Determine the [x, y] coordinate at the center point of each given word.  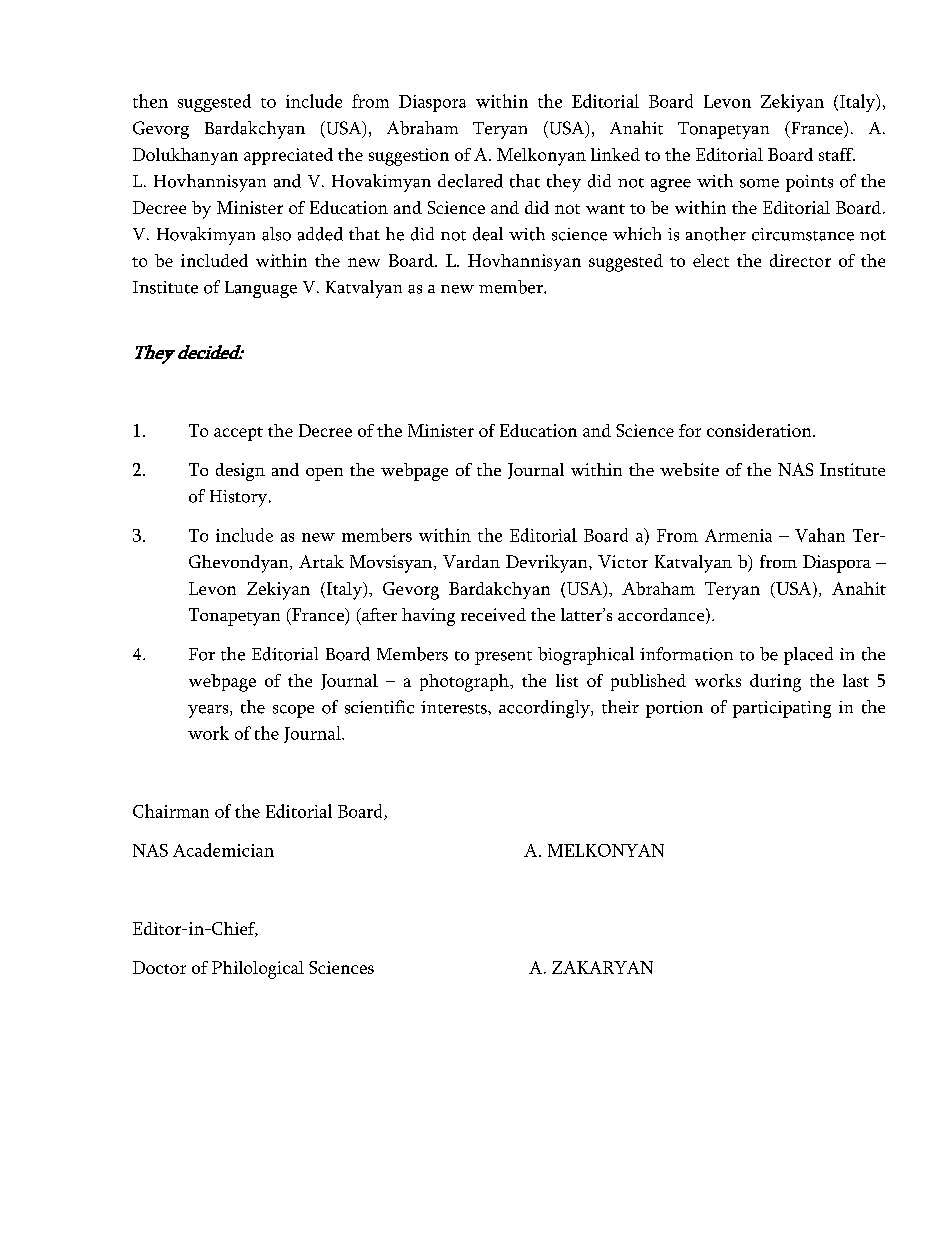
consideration [760, 430]
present [503, 658]
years [209, 711]
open [324, 474]
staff [837, 154]
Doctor [159, 967]
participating [782, 709]
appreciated [288, 156]
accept [238, 434]
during [775, 683]
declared [470, 181]
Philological [258, 970]
